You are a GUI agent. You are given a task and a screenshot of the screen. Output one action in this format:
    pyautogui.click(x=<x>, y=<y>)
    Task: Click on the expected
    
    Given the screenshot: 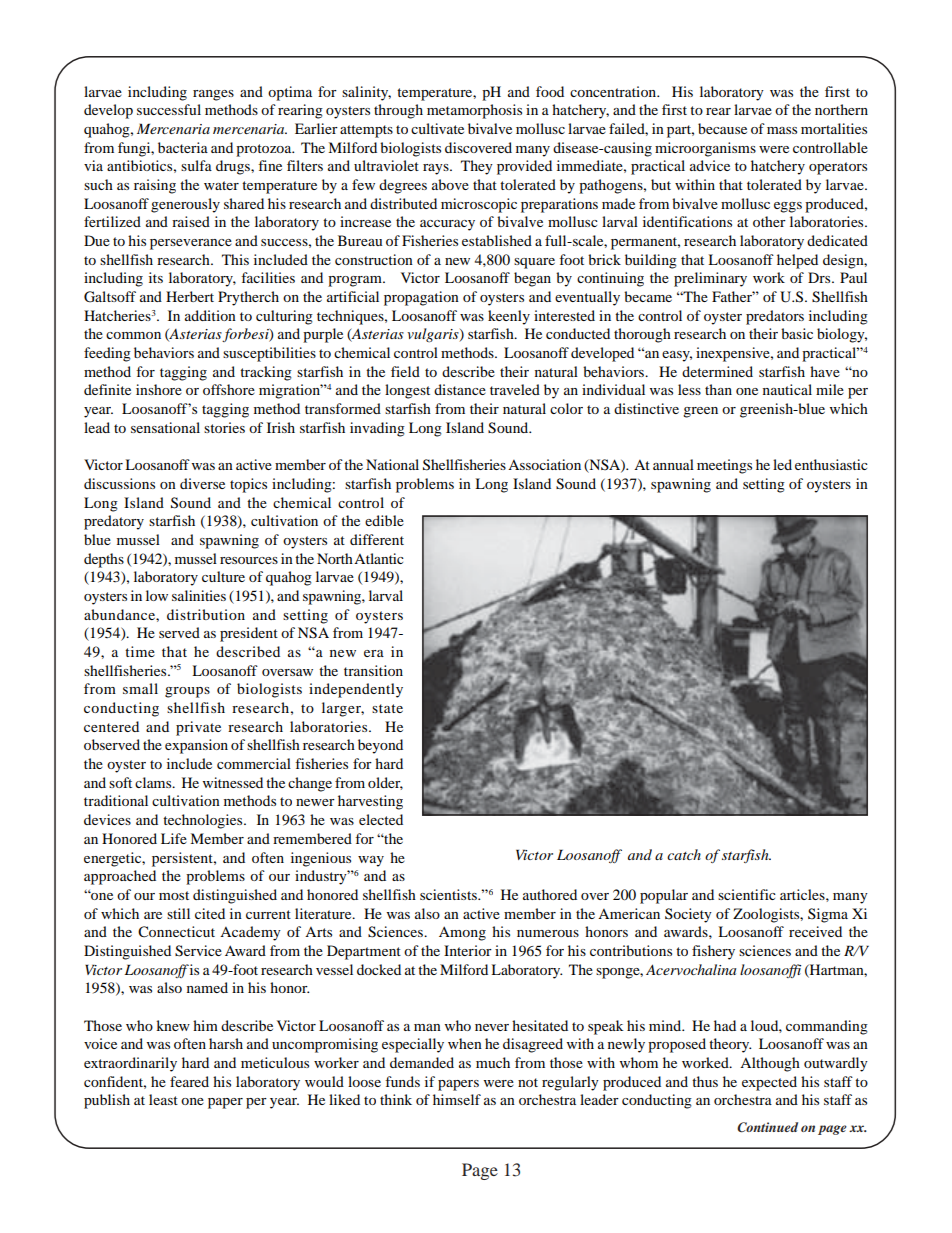 What is the action you would take?
    pyautogui.click(x=769, y=1083)
